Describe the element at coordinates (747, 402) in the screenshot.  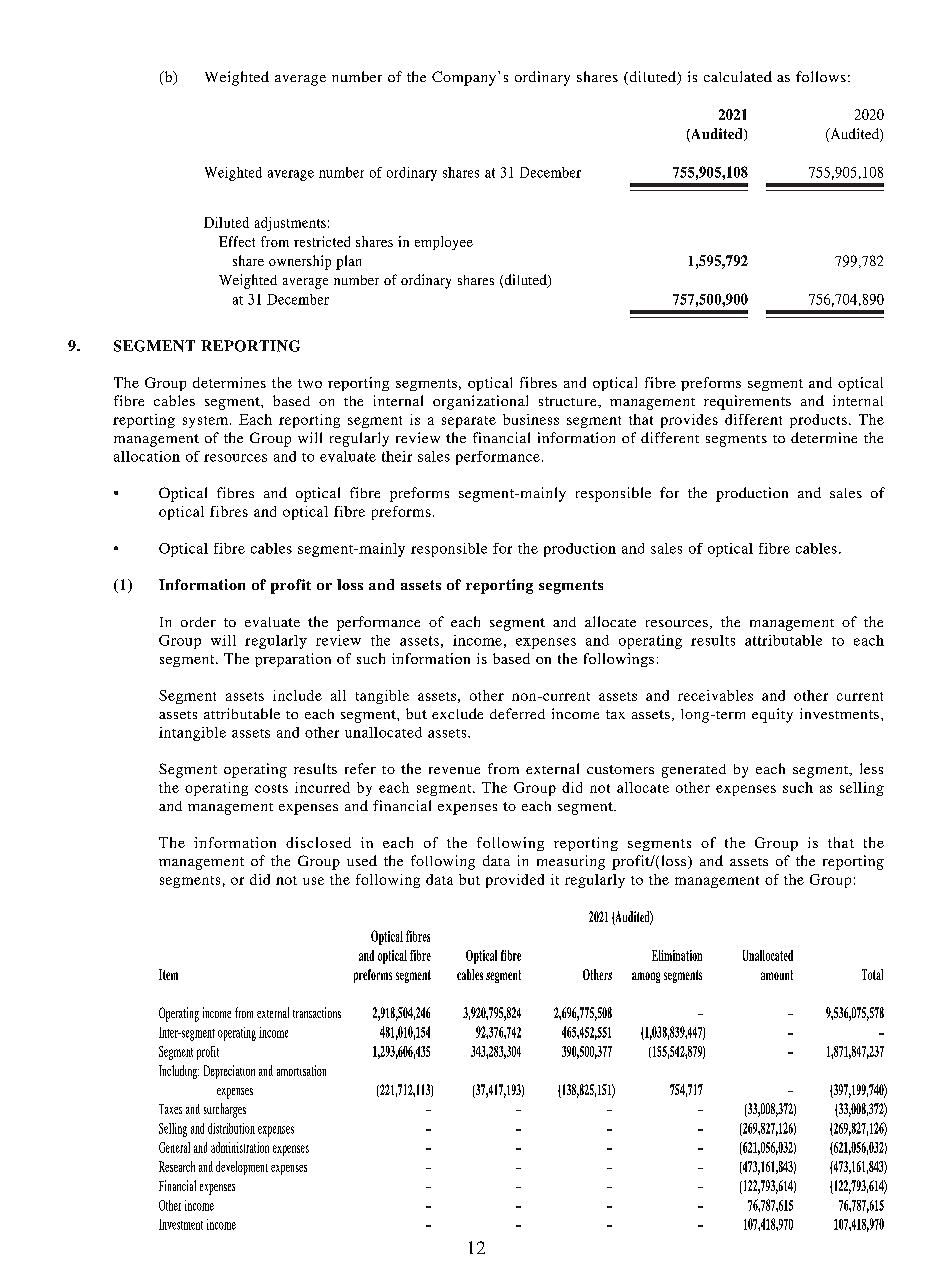
I see `requirements` at that location.
